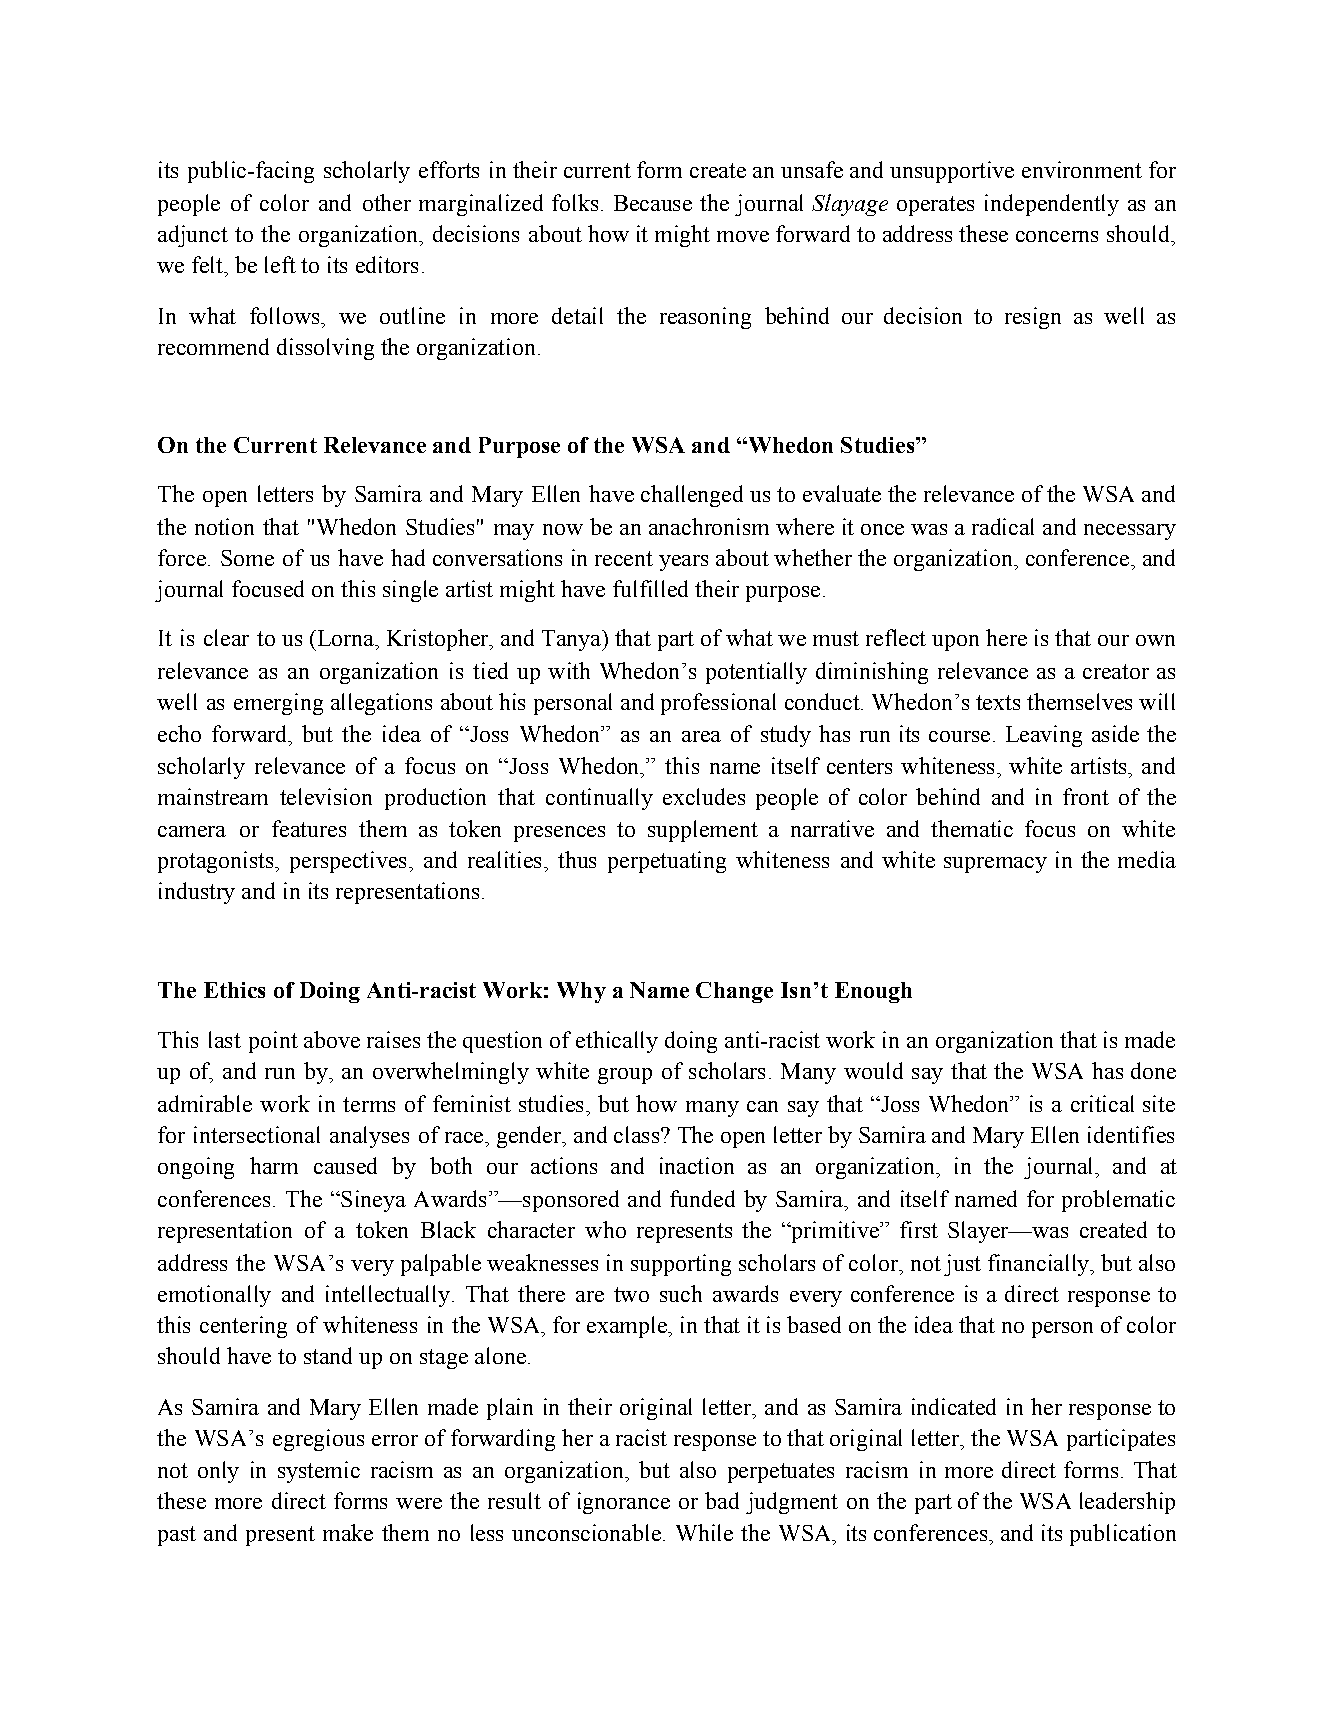 The image size is (1334, 1727). Describe the element at coordinates (1052, 205) in the document. I see `independently` at that location.
